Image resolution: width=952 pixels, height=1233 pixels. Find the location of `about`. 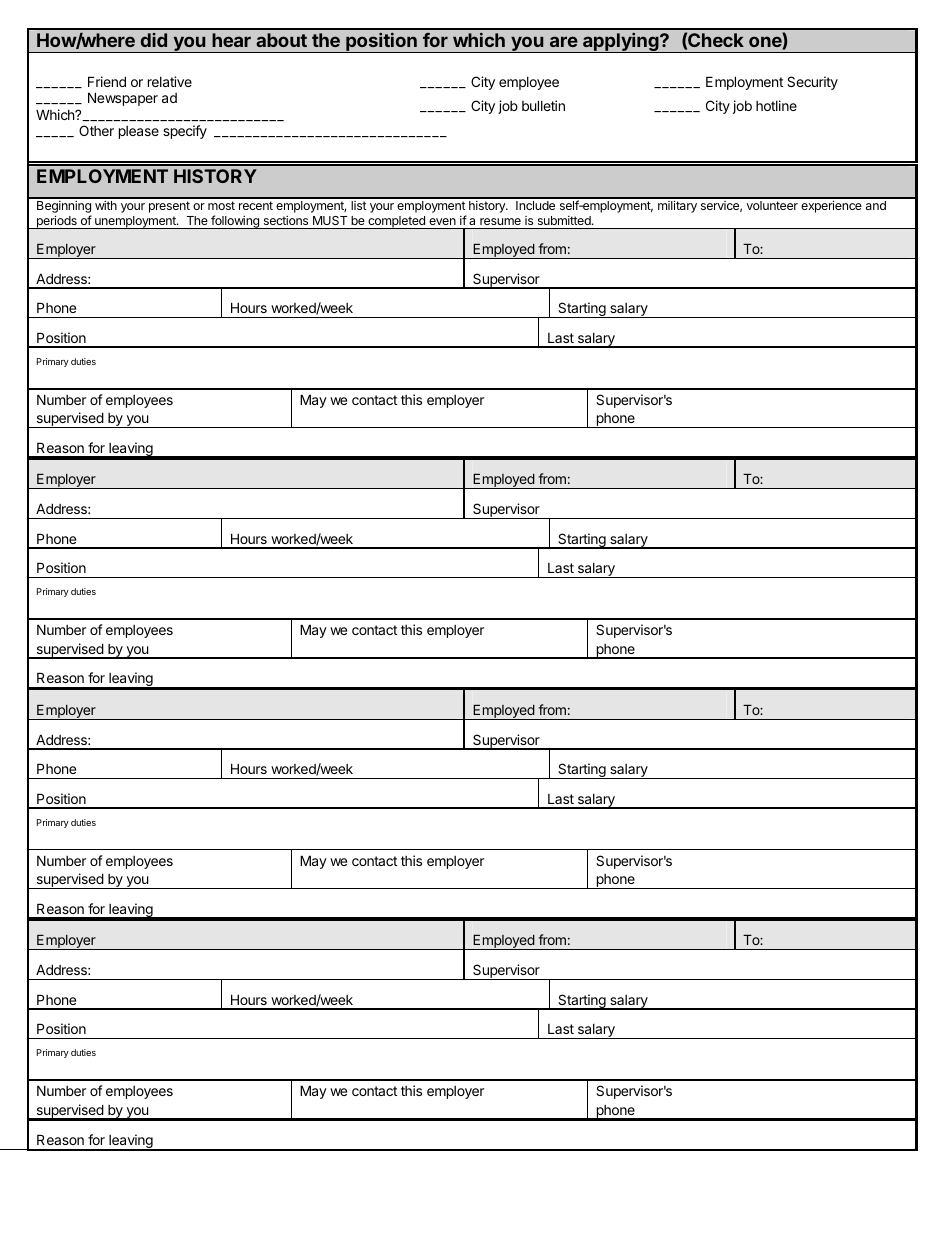

about is located at coordinates (281, 40).
